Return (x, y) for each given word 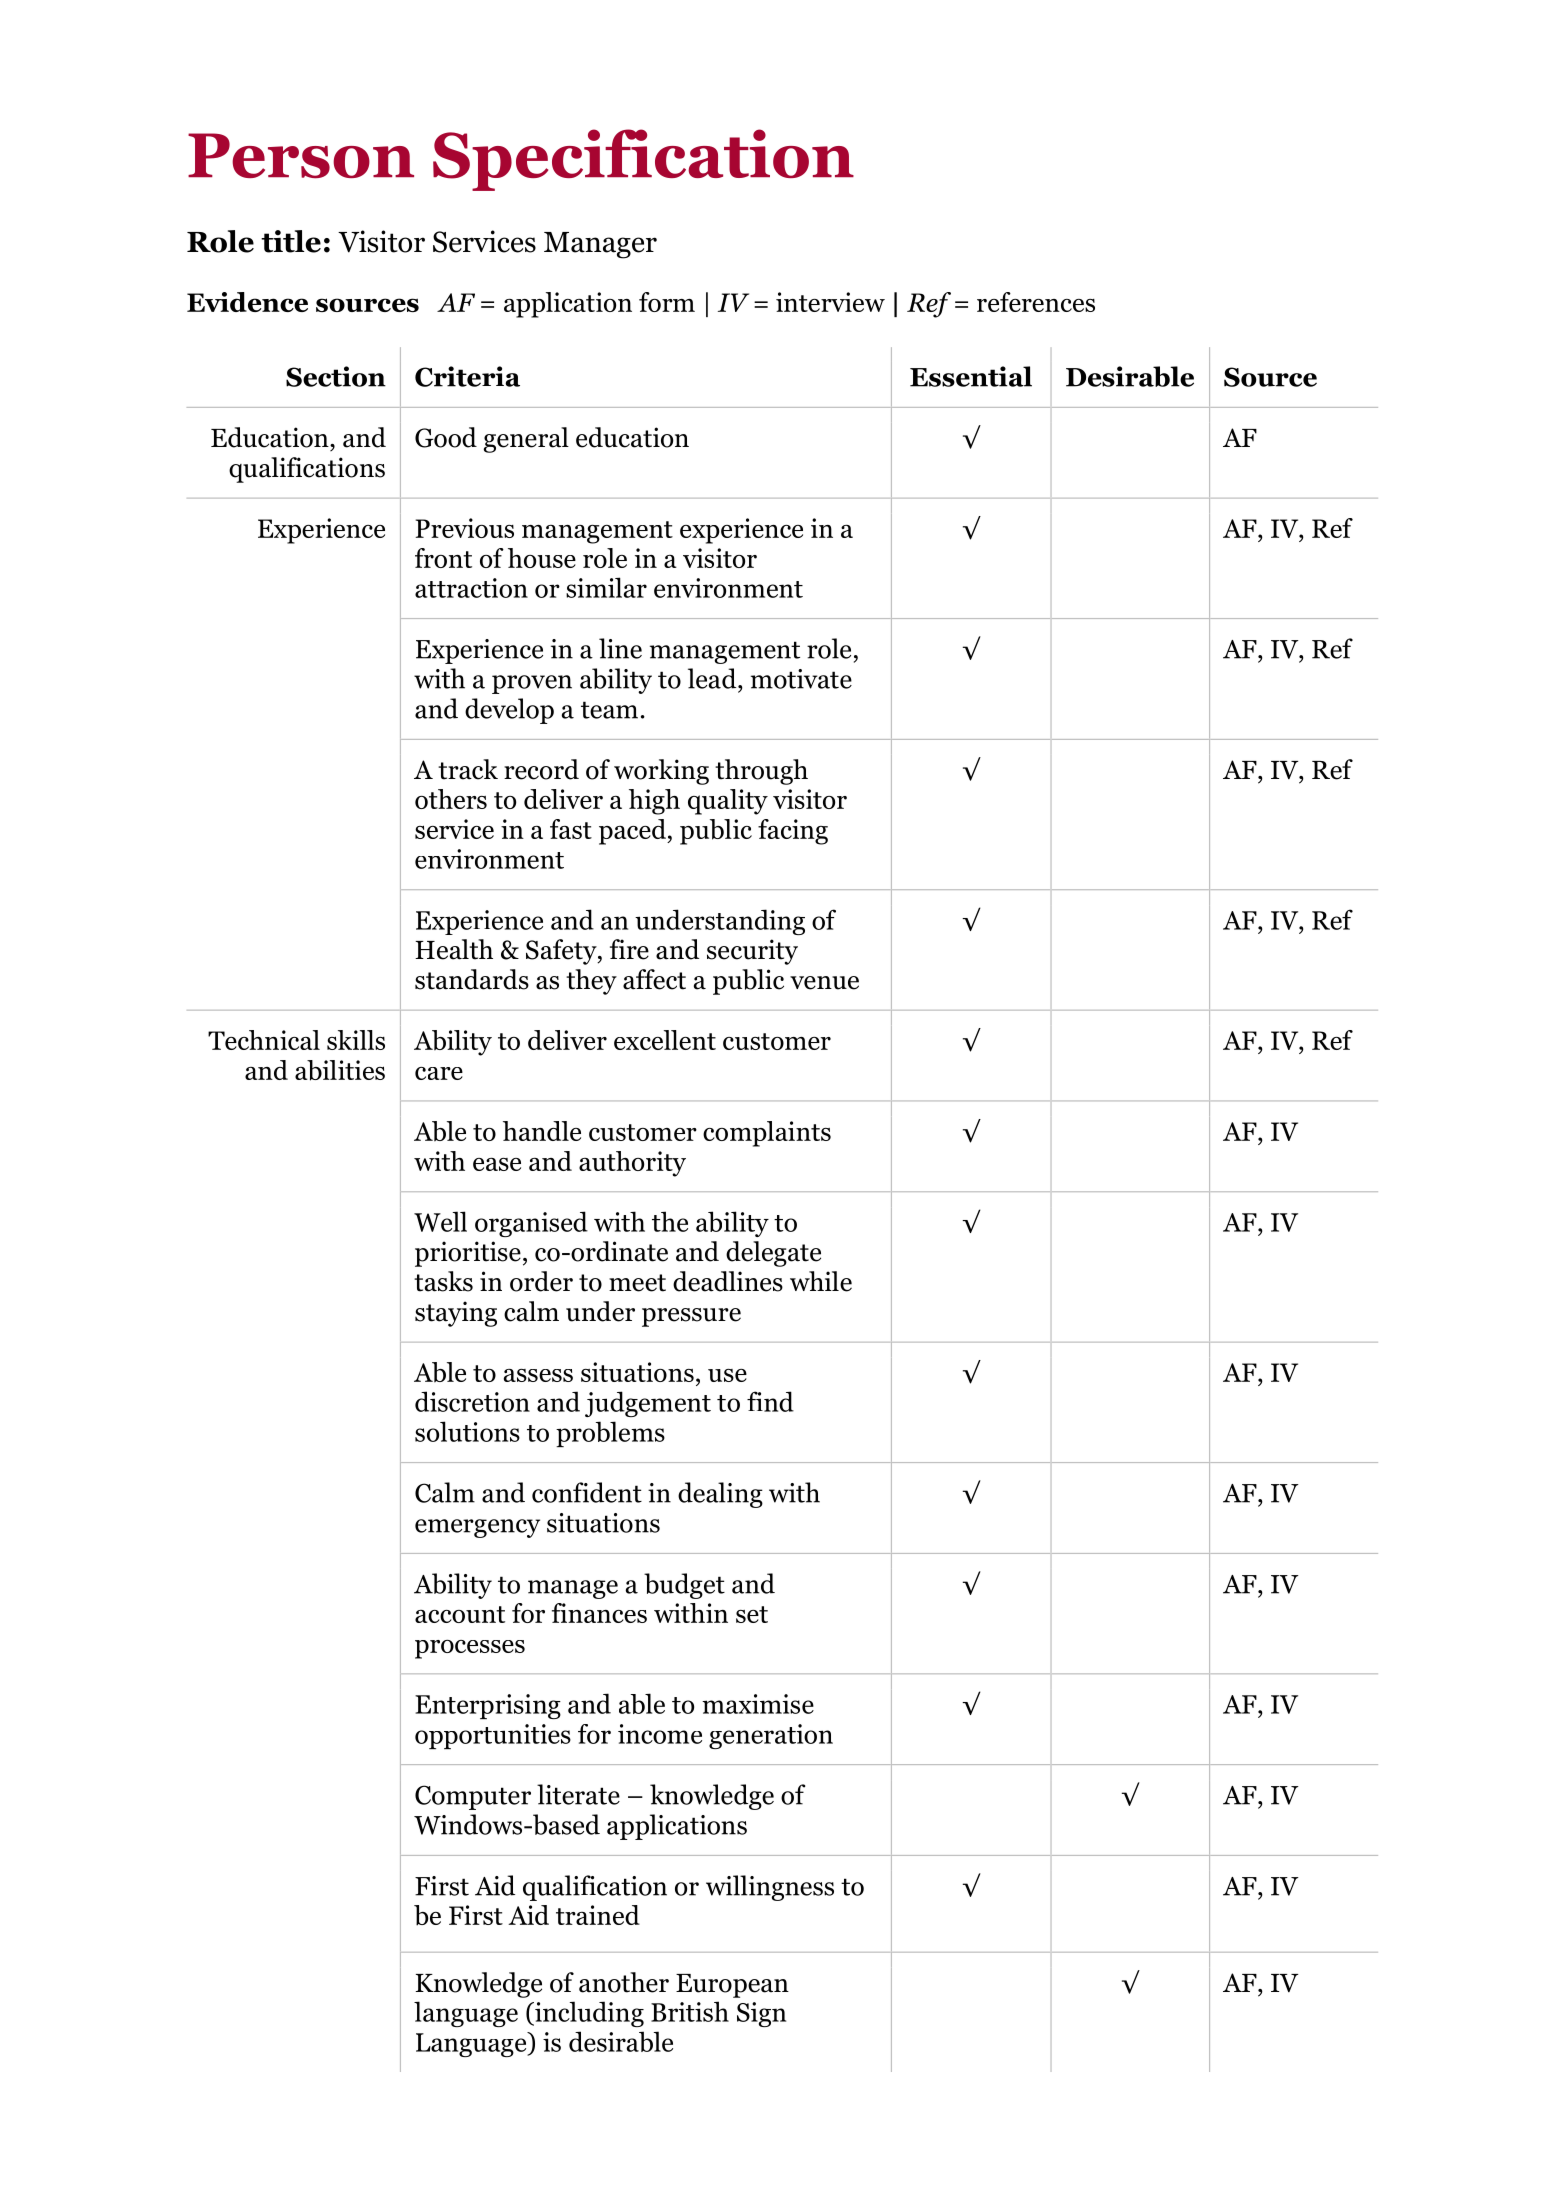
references (1036, 302)
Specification (643, 160)
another (624, 1982)
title (291, 241)
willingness (770, 1888)
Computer (473, 1797)
